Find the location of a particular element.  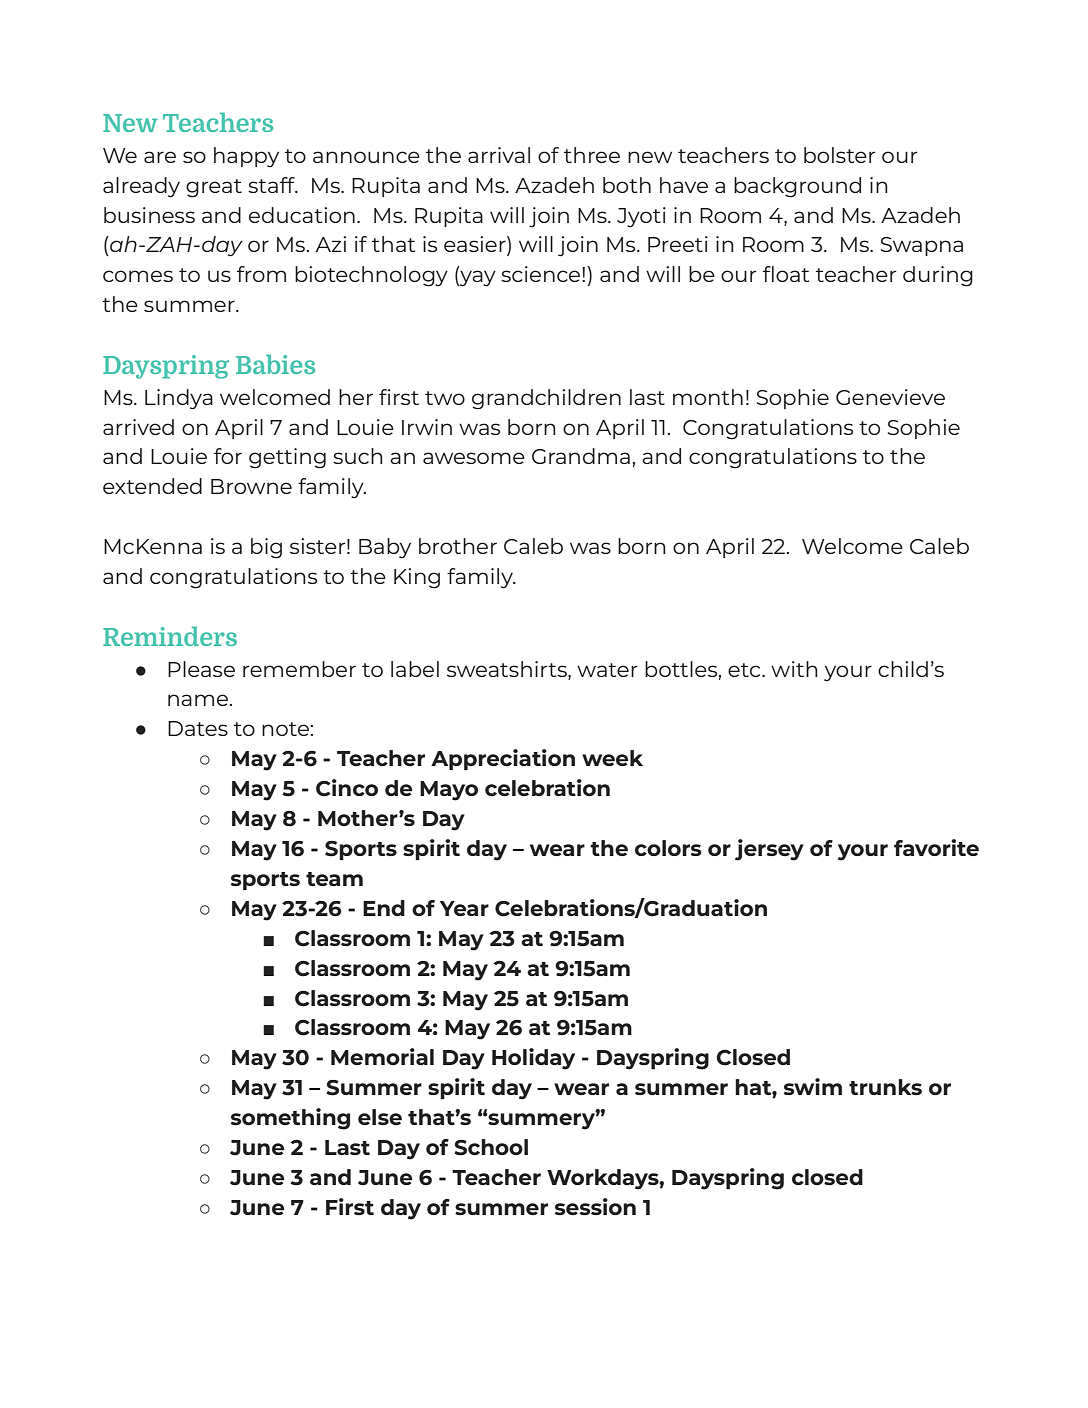

brother is located at coordinates (458, 546).
